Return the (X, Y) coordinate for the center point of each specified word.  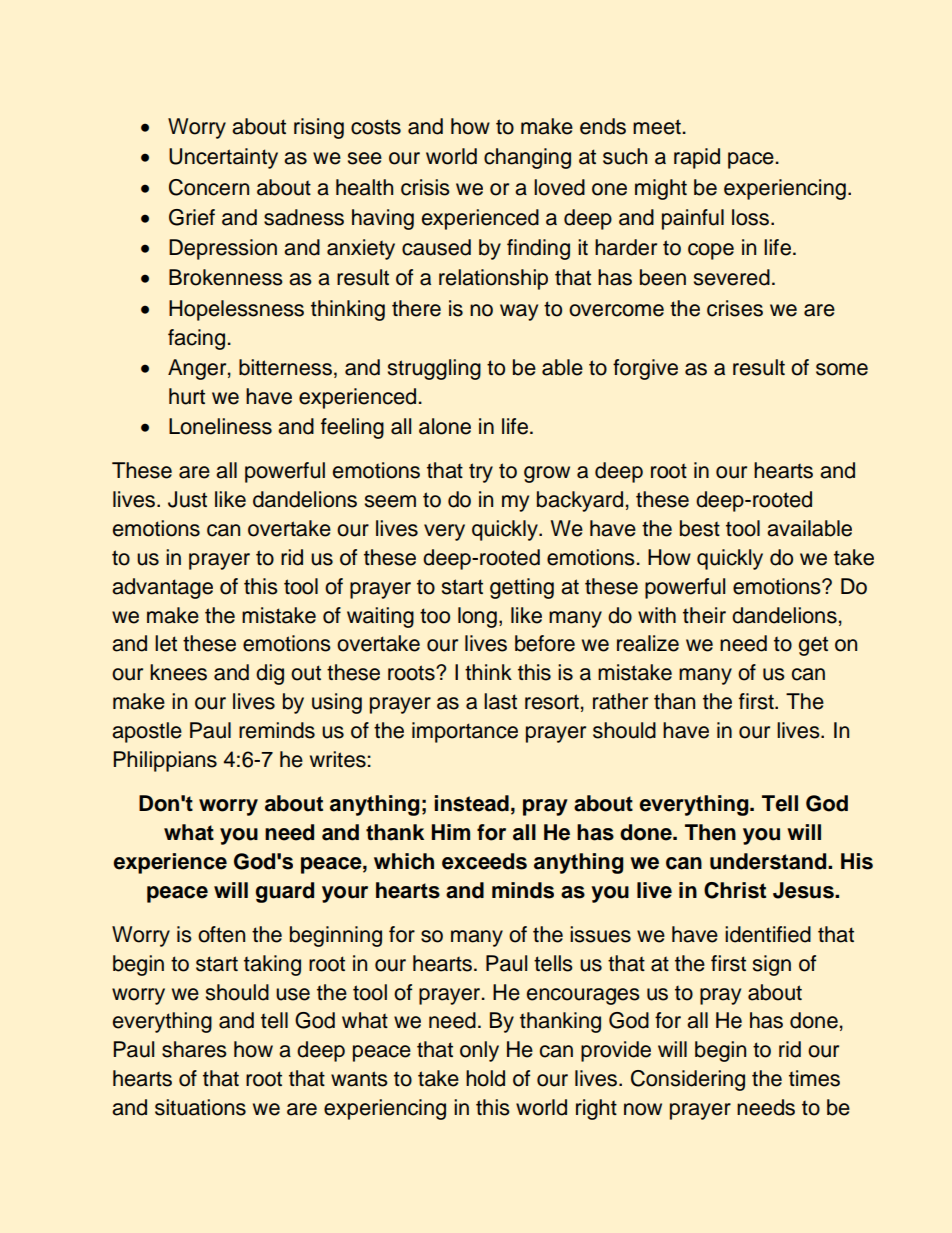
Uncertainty (223, 158)
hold (485, 1078)
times (814, 1078)
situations (200, 1107)
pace (751, 160)
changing (527, 158)
